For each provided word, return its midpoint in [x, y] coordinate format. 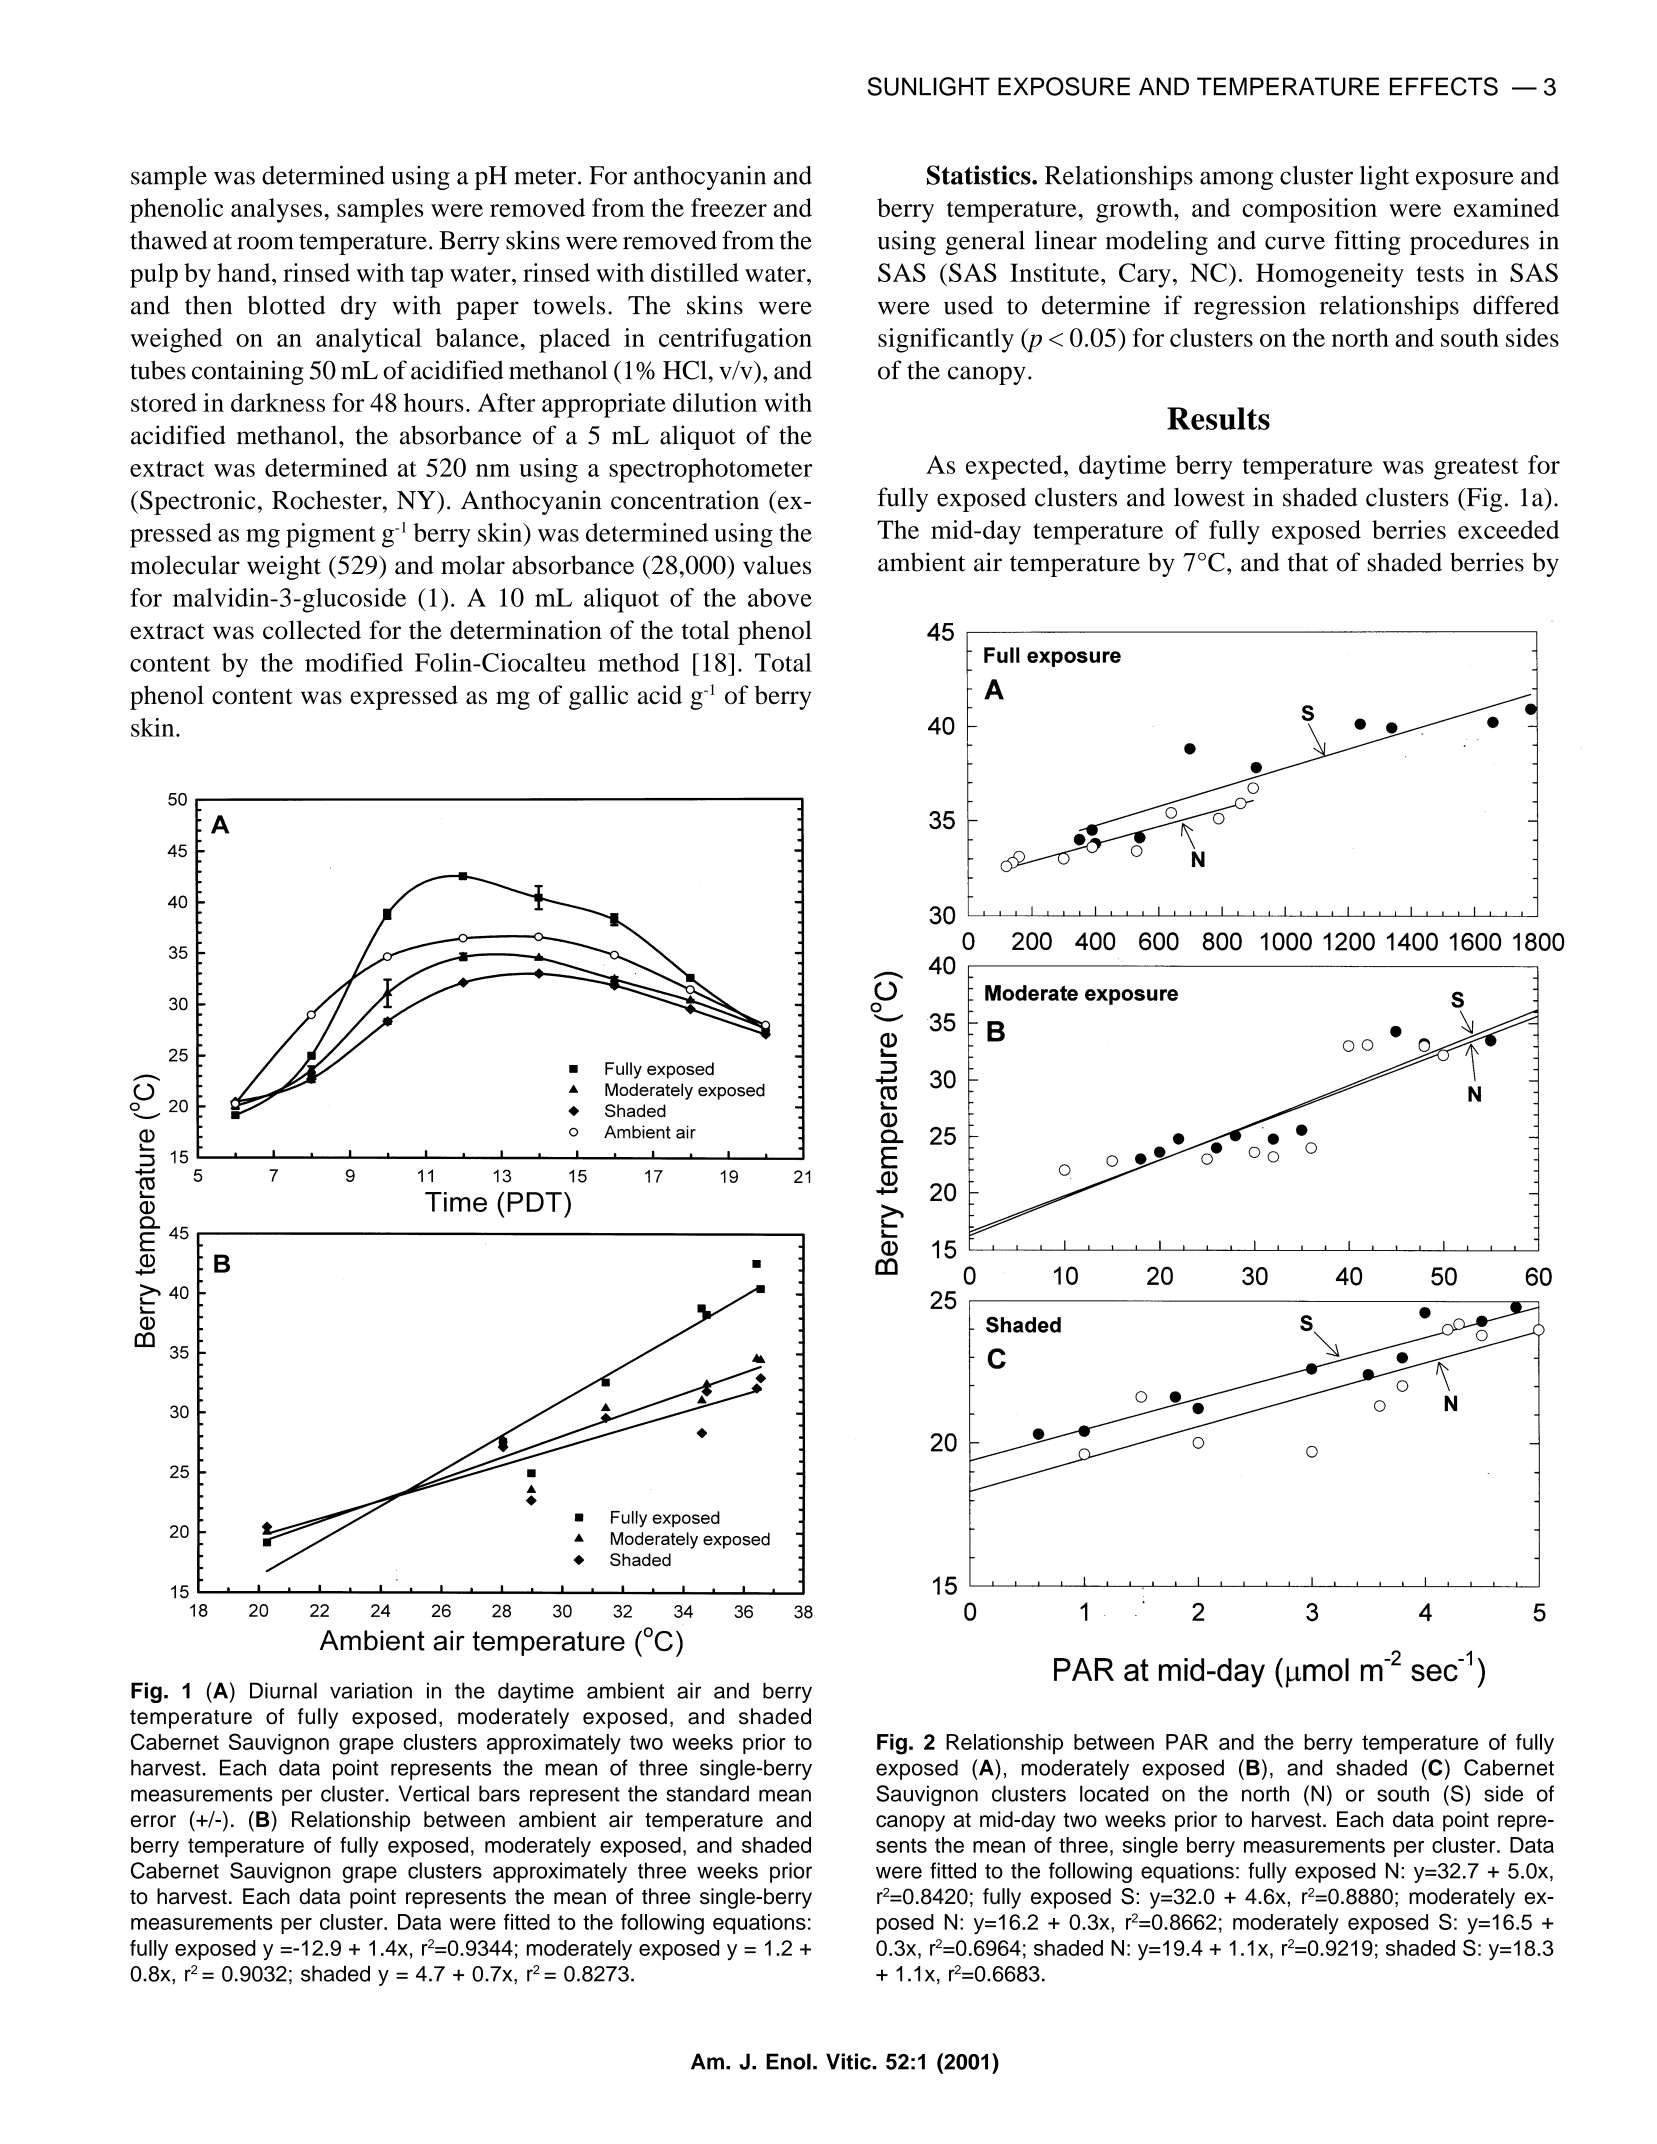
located [1114, 1793]
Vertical [434, 1793]
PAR [1187, 1742]
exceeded [1508, 529]
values [777, 565]
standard [707, 1793]
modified [354, 662]
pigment [331, 535]
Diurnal [283, 1690]
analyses [276, 210]
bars [499, 1793]
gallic [598, 697]
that [1308, 562]
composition [1309, 210]
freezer [729, 207]
